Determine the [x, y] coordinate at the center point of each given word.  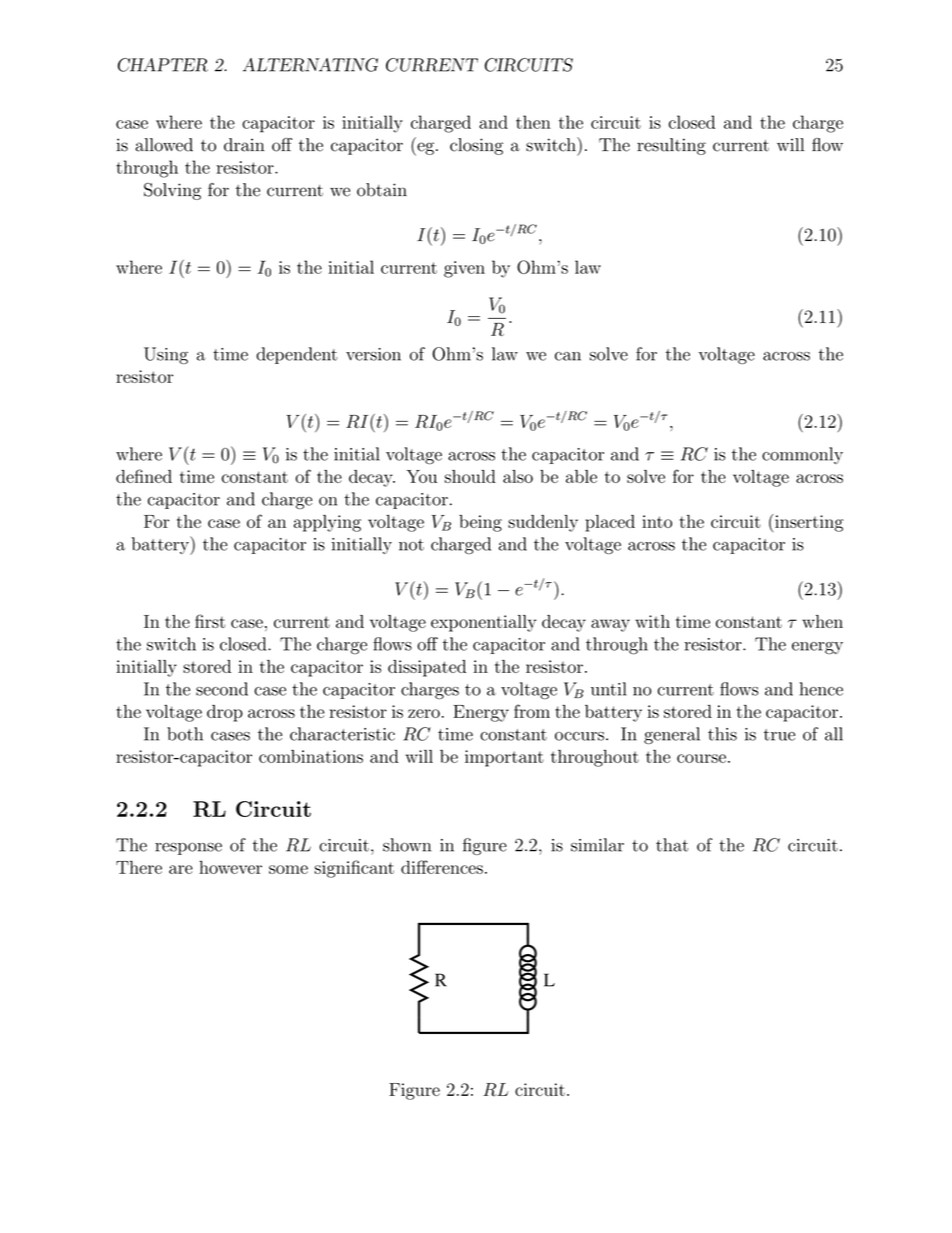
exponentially [483, 623]
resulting [671, 146]
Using [166, 355]
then [533, 122]
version [373, 354]
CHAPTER [163, 65]
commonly [802, 455]
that [672, 845]
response [188, 849]
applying [327, 523]
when [822, 621]
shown [407, 845]
